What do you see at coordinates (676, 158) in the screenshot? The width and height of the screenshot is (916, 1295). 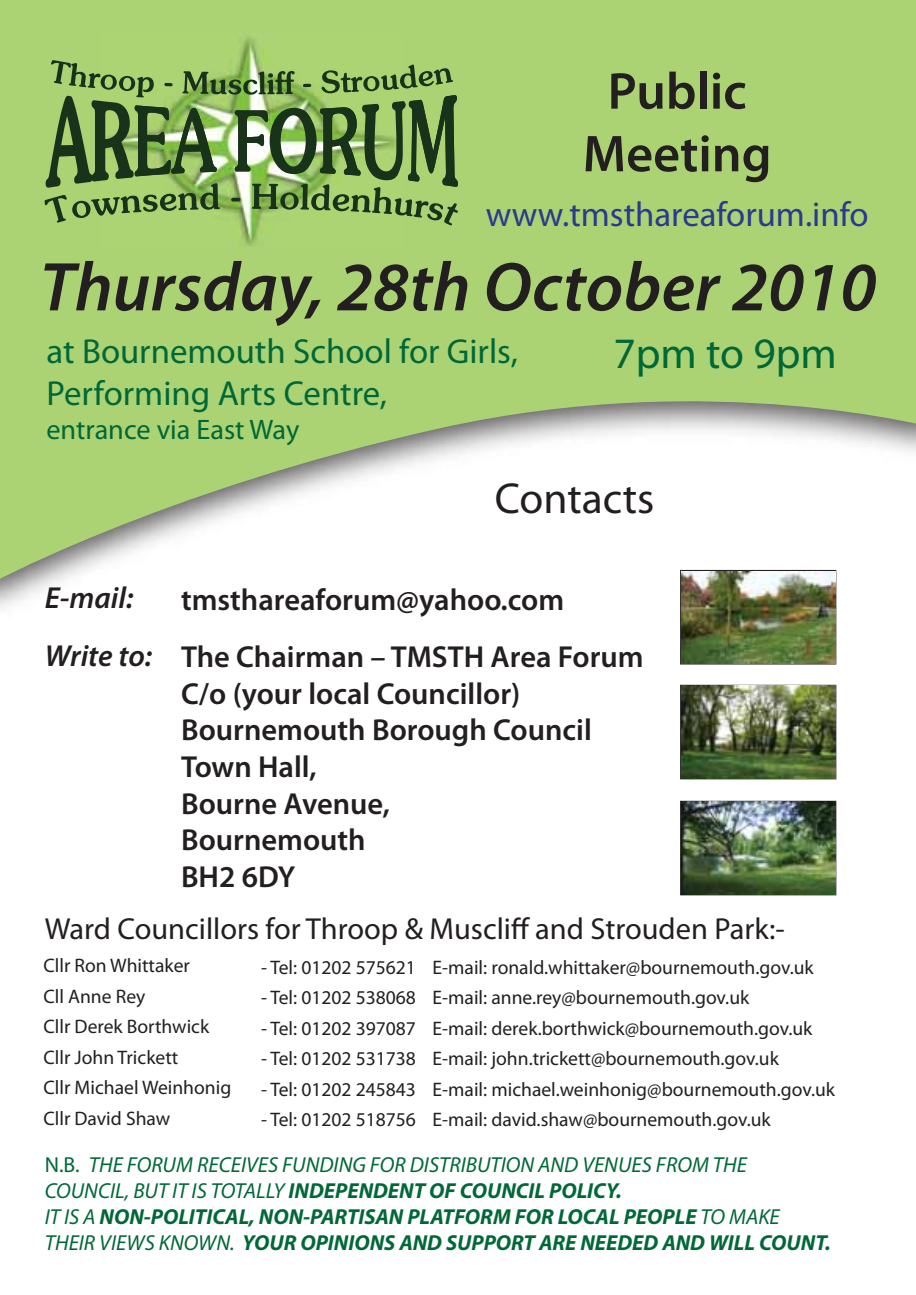 I see `Meeting` at bounding box center [676, 158].
